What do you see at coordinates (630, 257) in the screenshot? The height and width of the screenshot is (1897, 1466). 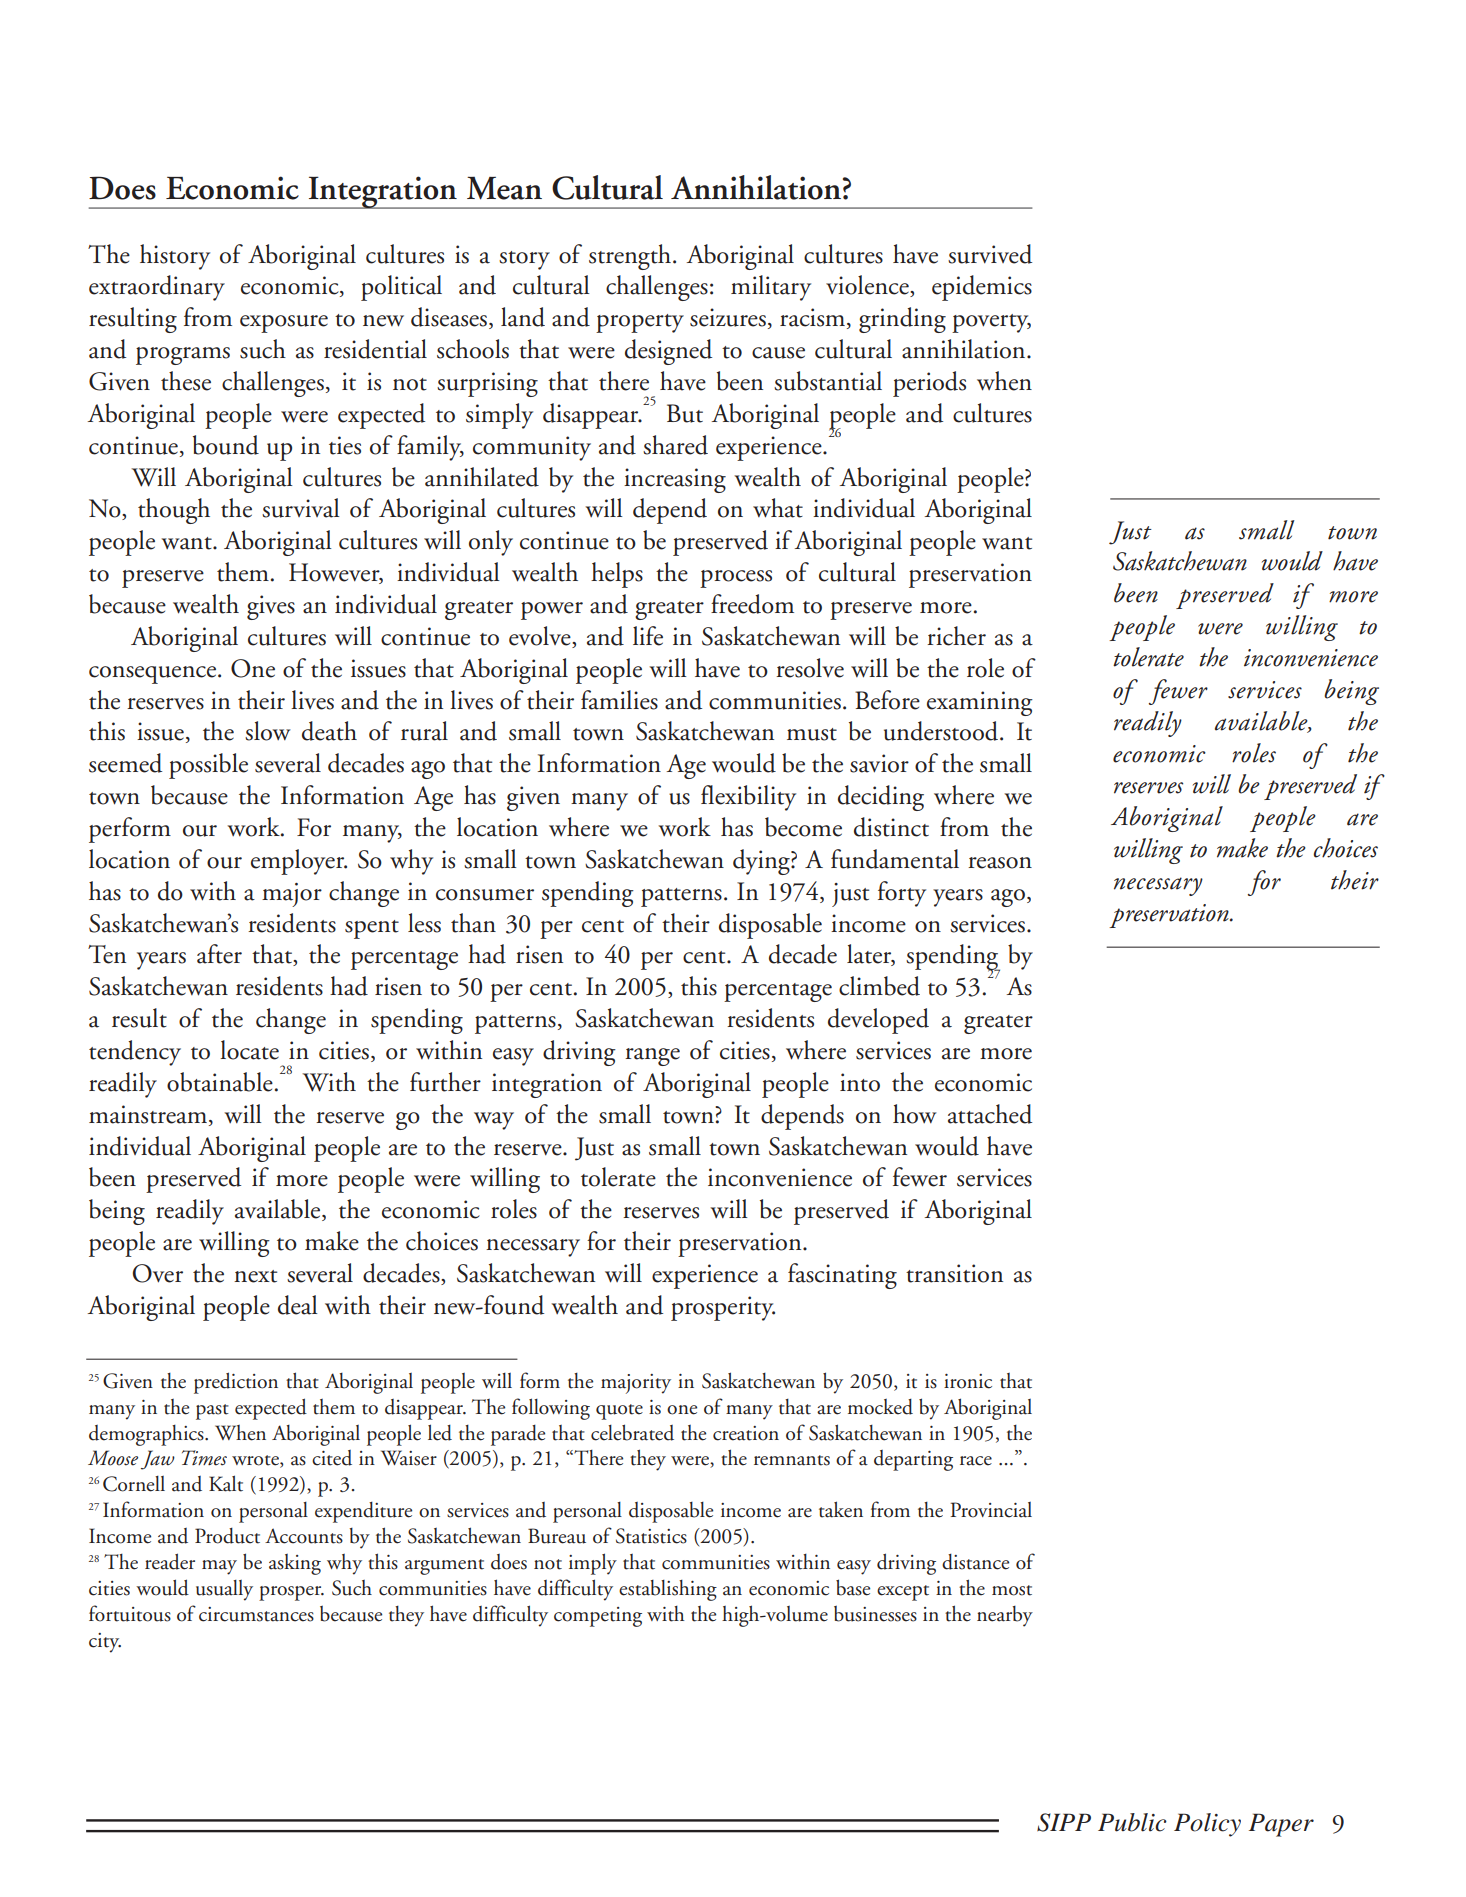 I see `strength` at bounding box center [630, 257].
